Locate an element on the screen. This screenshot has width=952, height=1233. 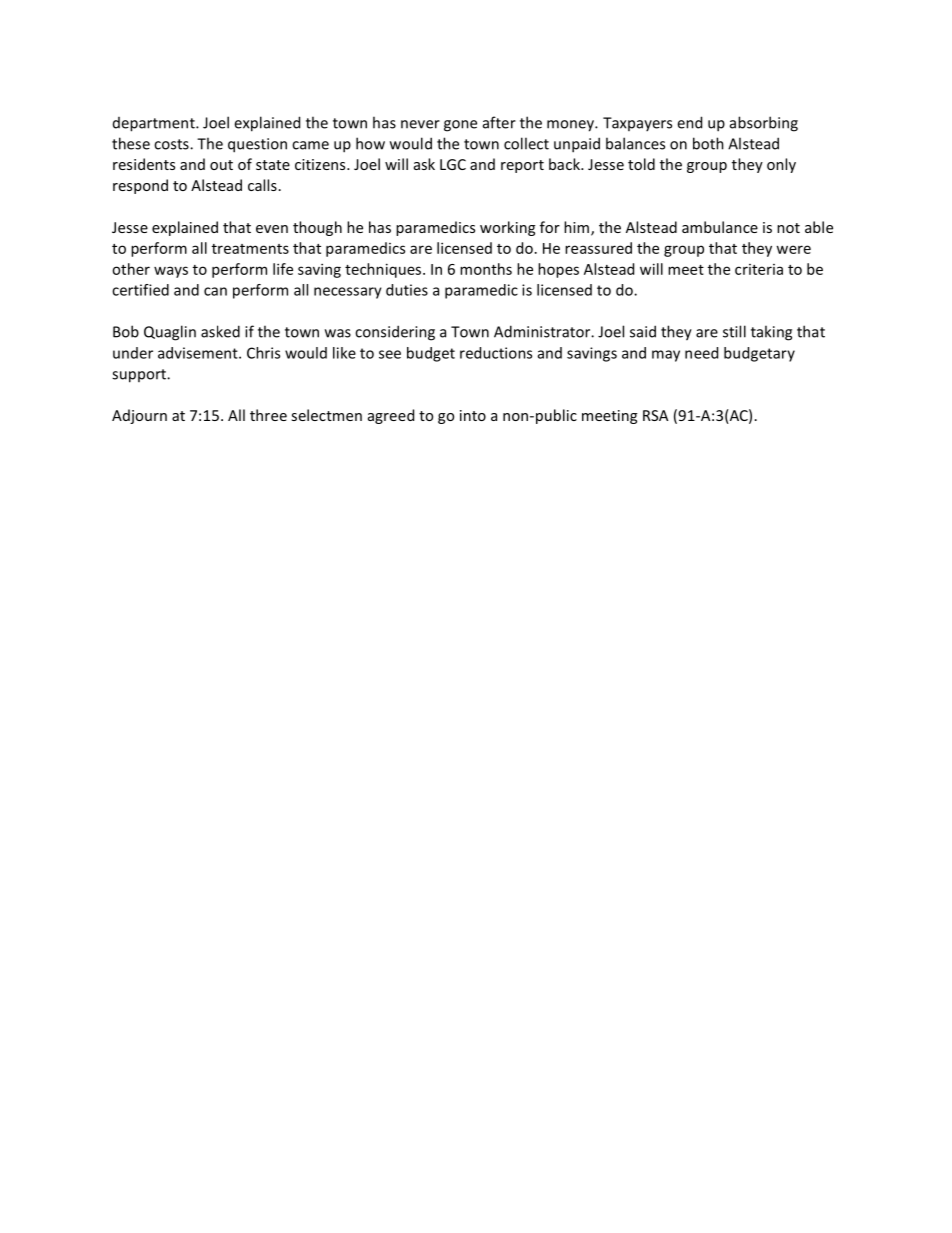
department is located at coordinates (155, 124).
